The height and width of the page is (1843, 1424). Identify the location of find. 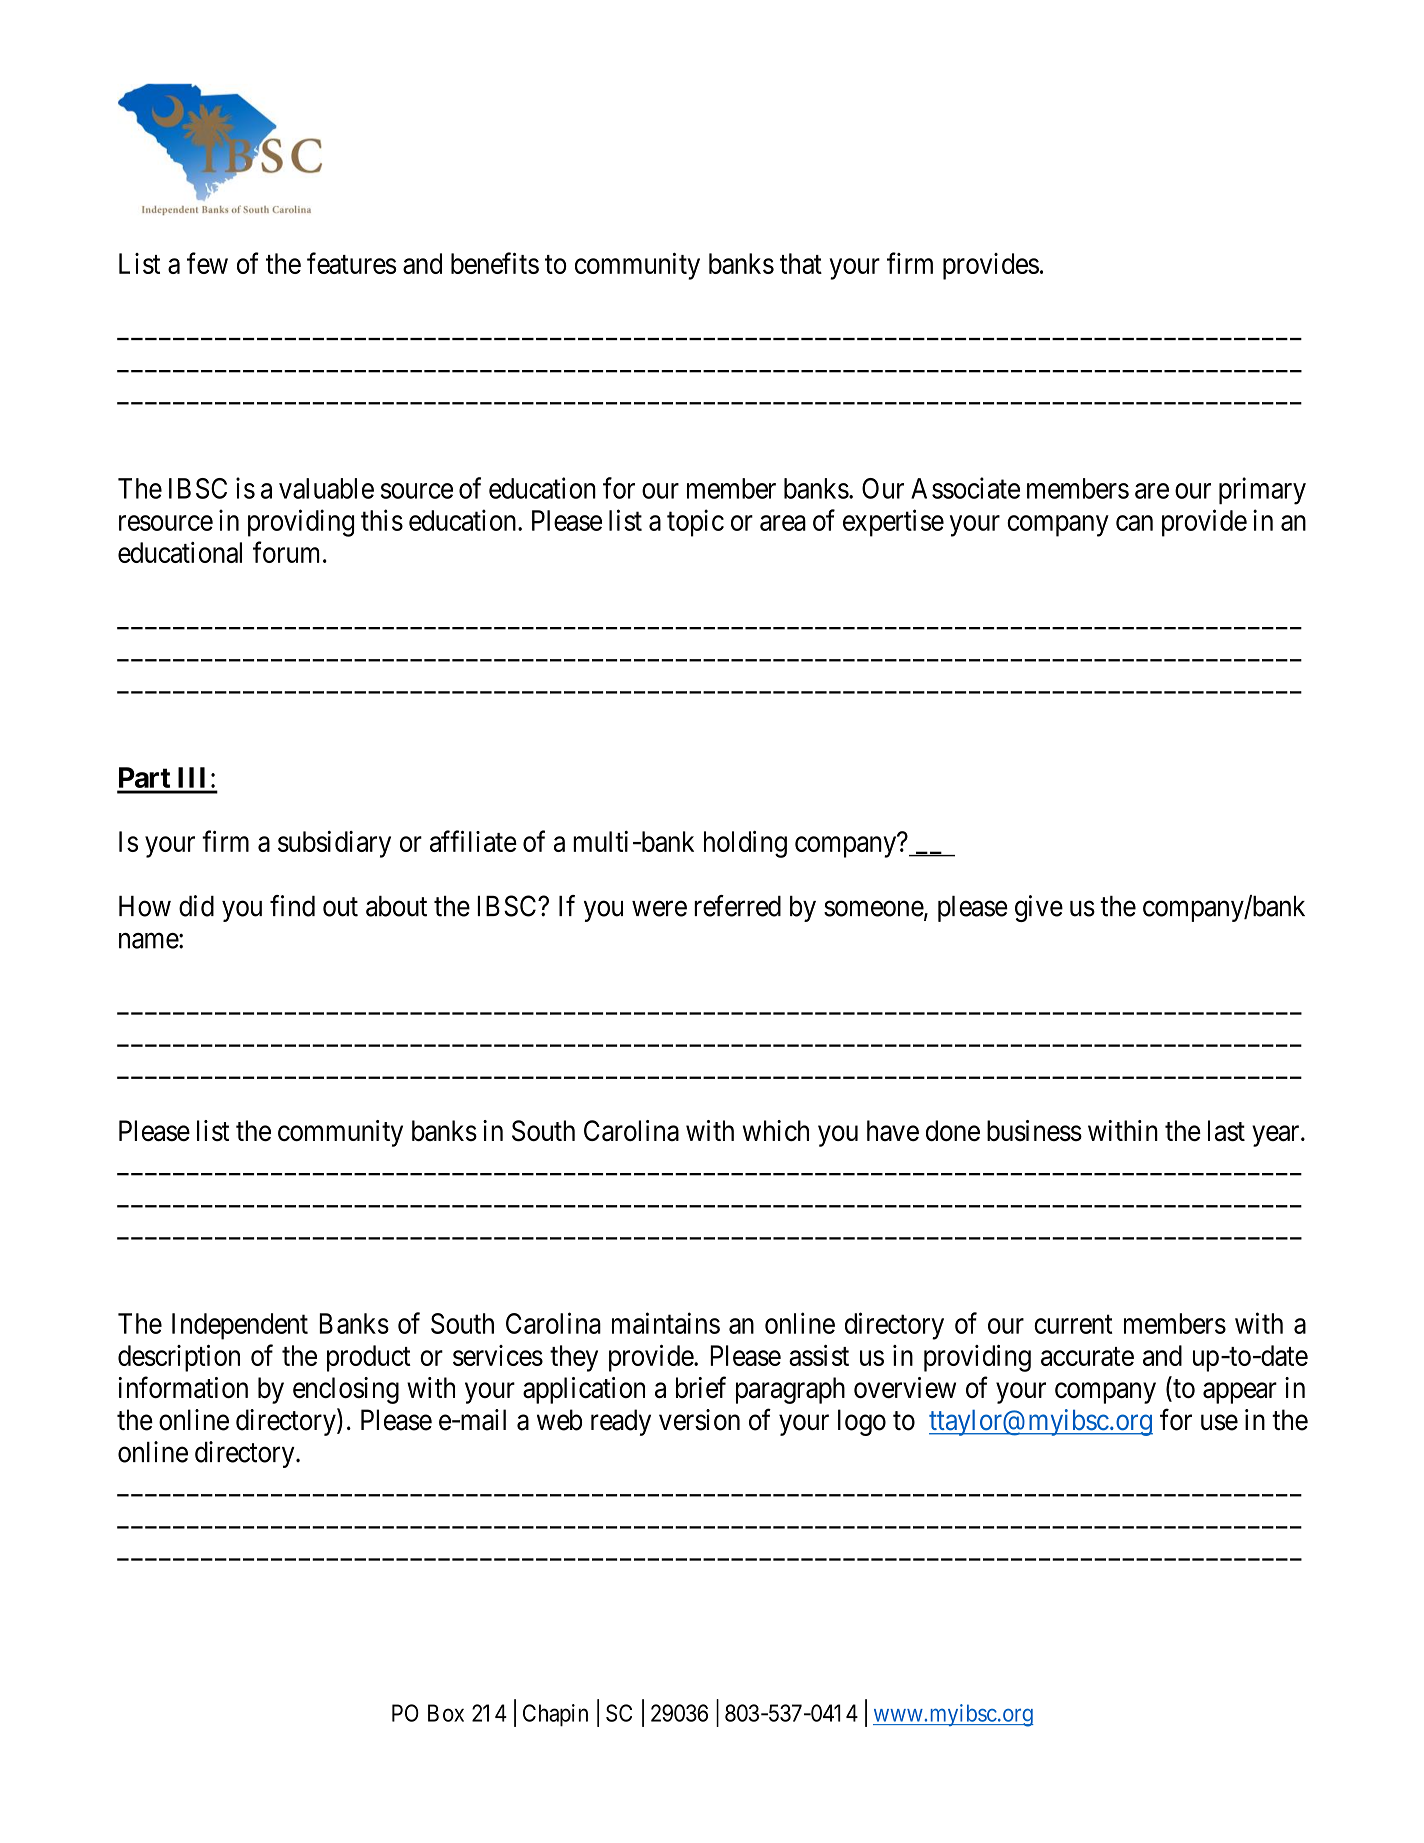
(292, 906).
